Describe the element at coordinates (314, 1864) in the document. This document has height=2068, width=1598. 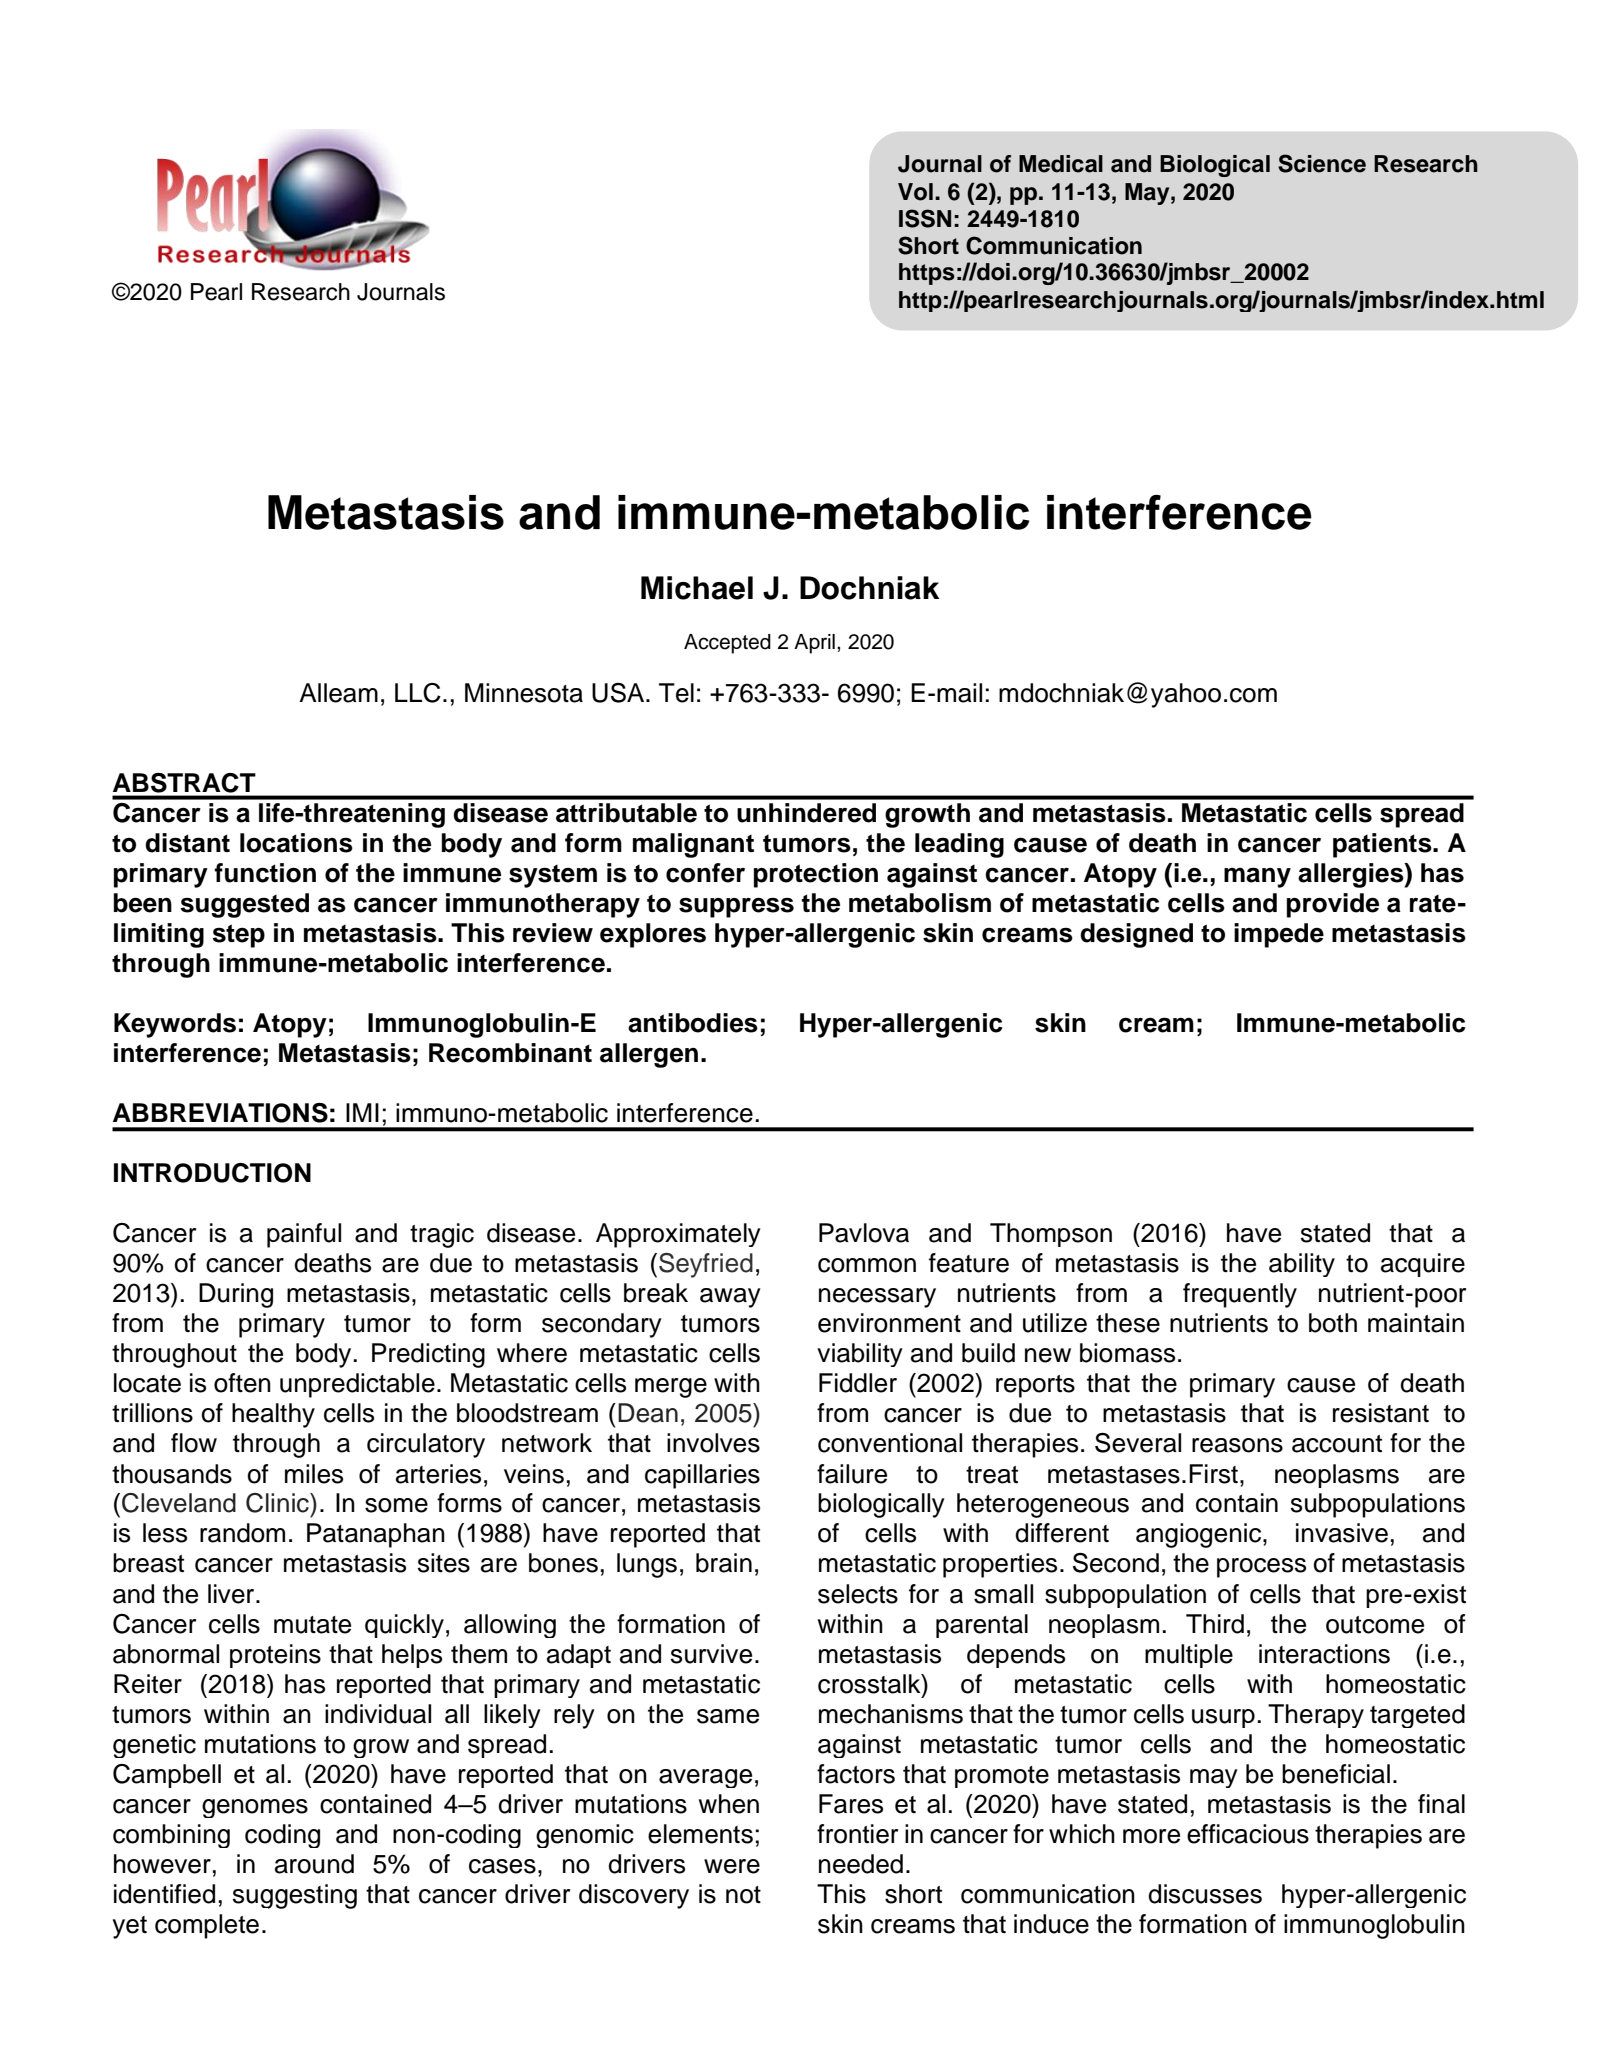
I see `around` at that location.
